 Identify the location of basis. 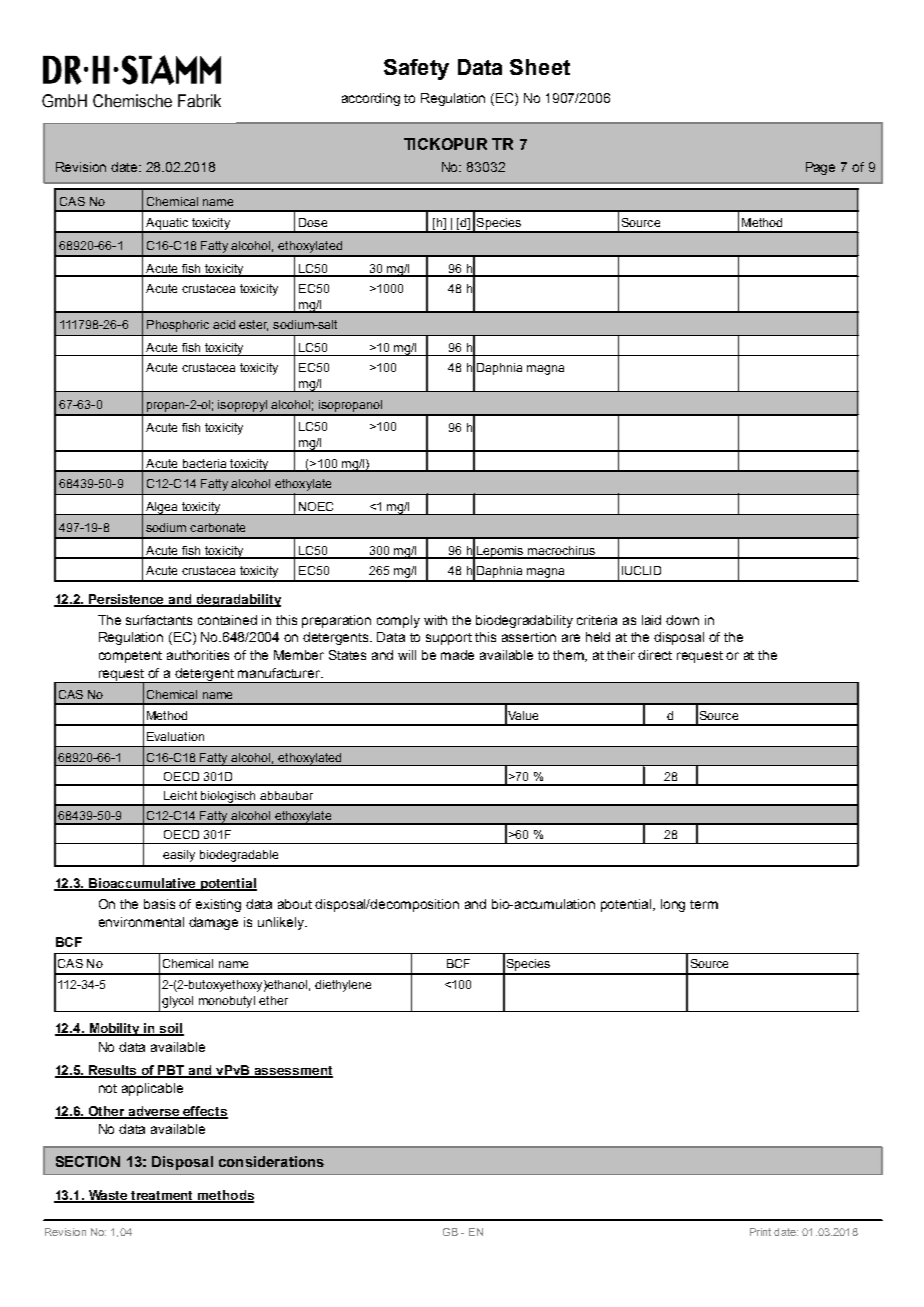
(159, 904).
